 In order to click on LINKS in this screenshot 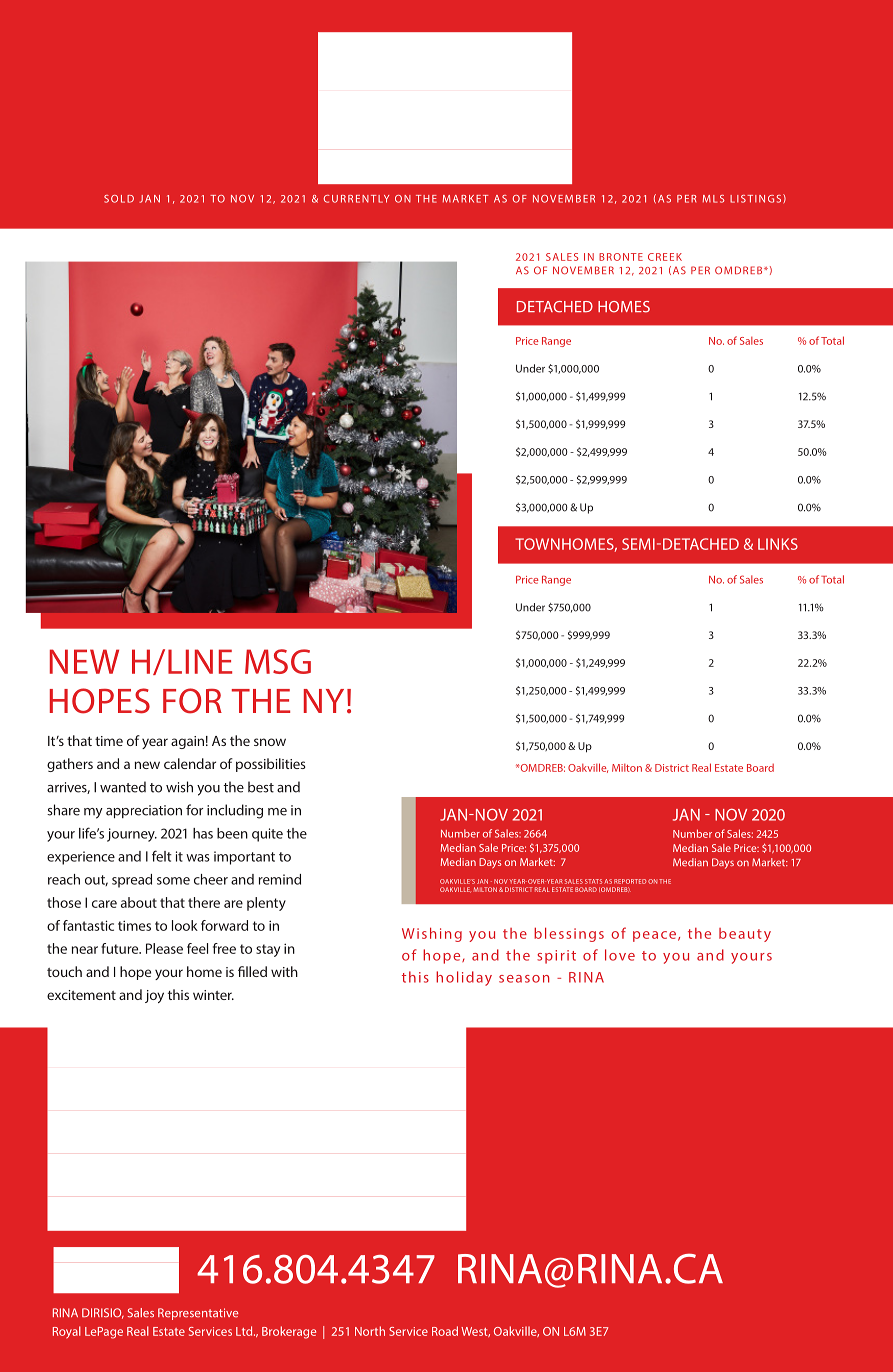, I will do `click(778, 544)`.
